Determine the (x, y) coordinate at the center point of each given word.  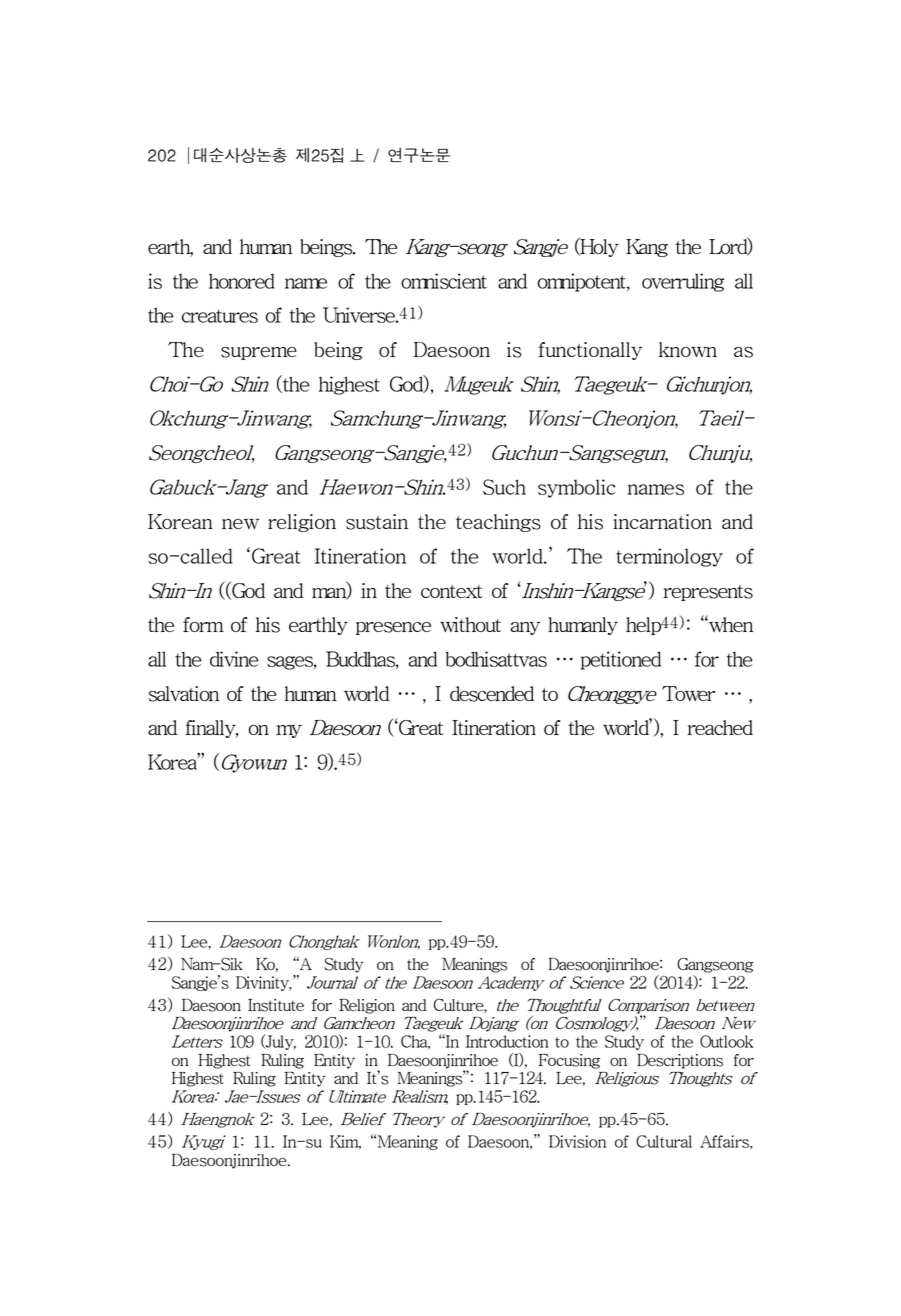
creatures (220, 316)
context (452, 591)
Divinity (264, 983)
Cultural (664, 1141)
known (688, 349)
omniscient (444, 281)
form (203, 624)
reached (720, 727)
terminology (669, 557)
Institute (276, 1005)
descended (492, 694)
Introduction (507, 1041)
